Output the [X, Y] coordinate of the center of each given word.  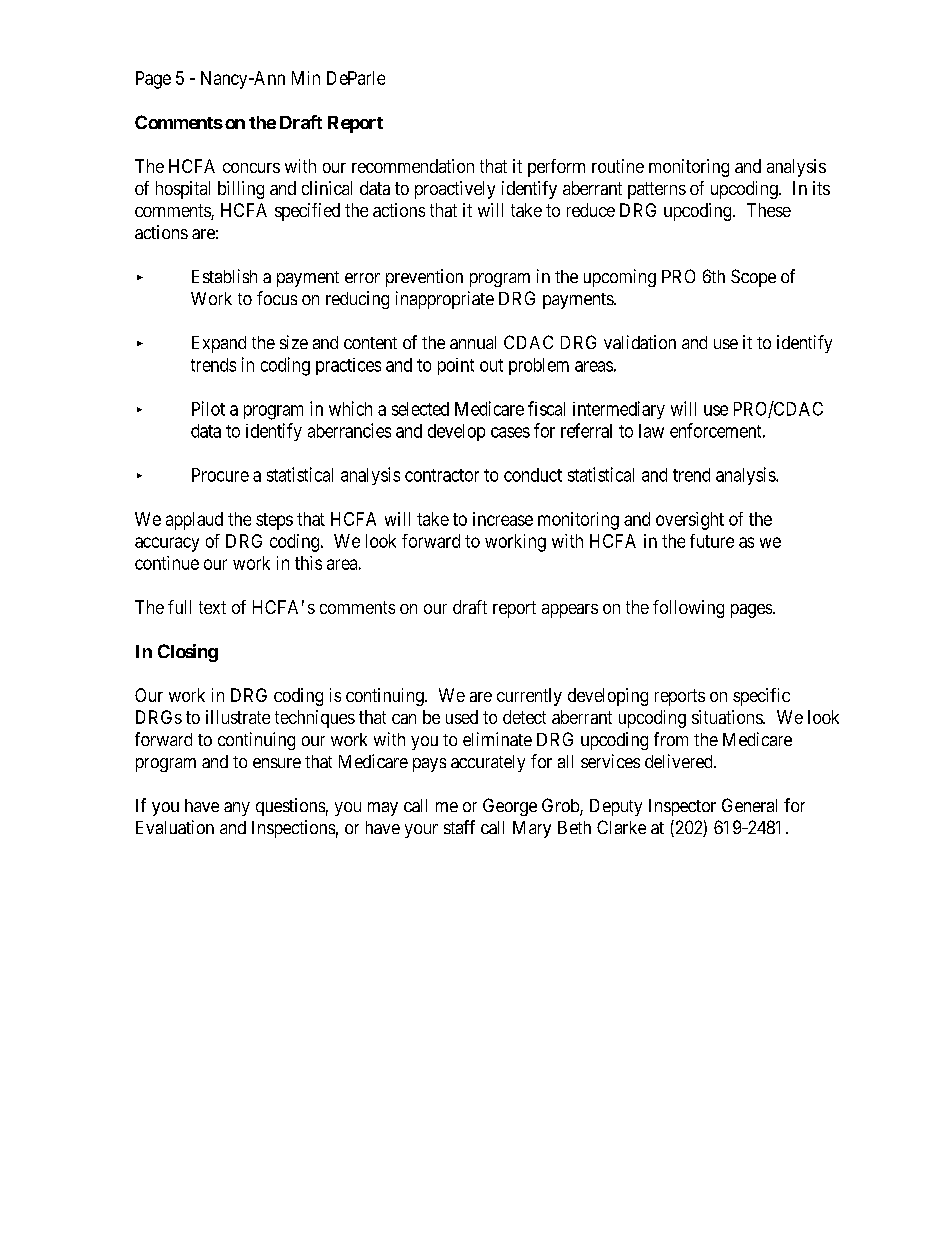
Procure [220, 475]
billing [241, 190]
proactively [455, 190]
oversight [690, 521]
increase [503, 519]
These [769, 210]
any [237, 809]
